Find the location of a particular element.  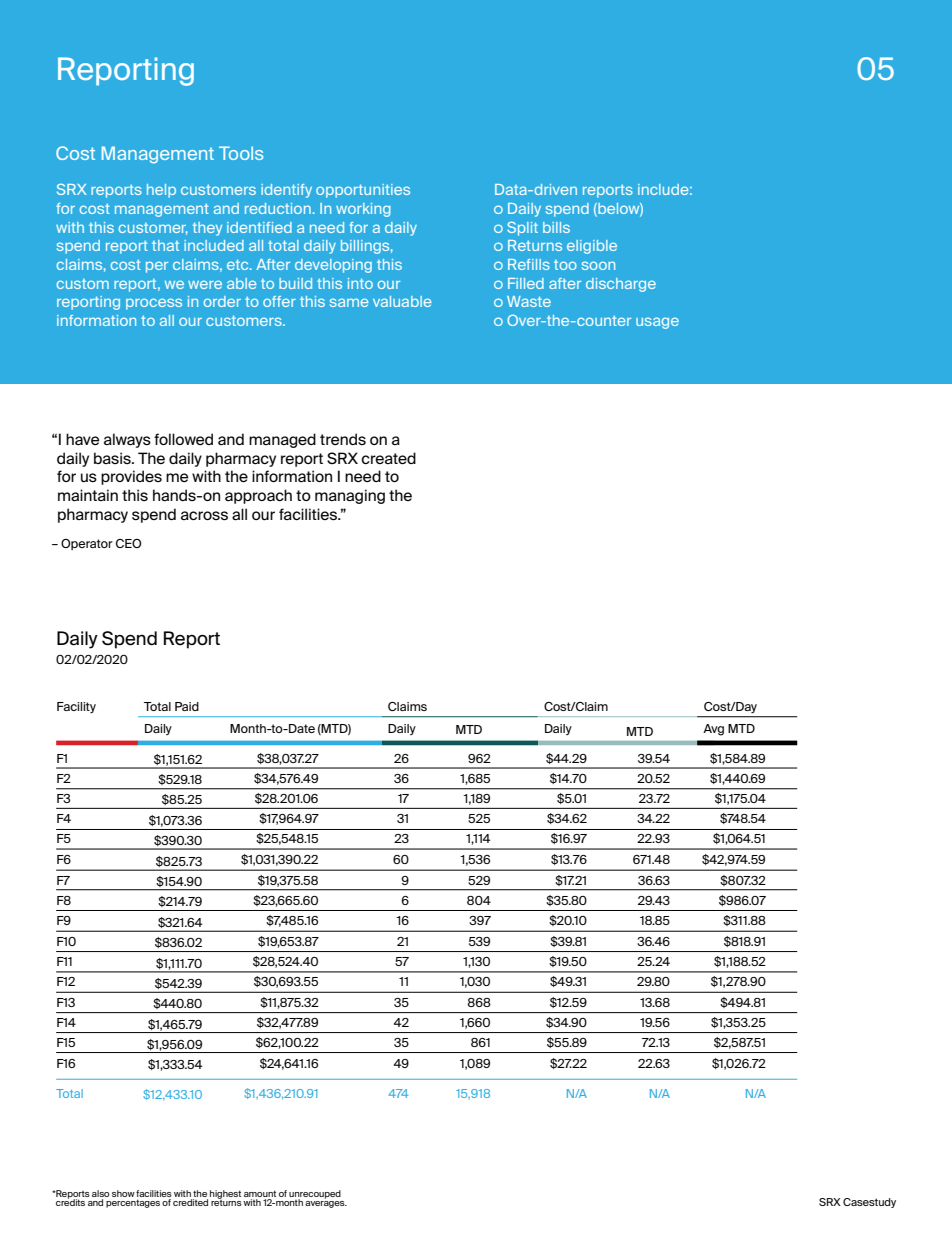

percentages is located at coordinates (133, 1203).
